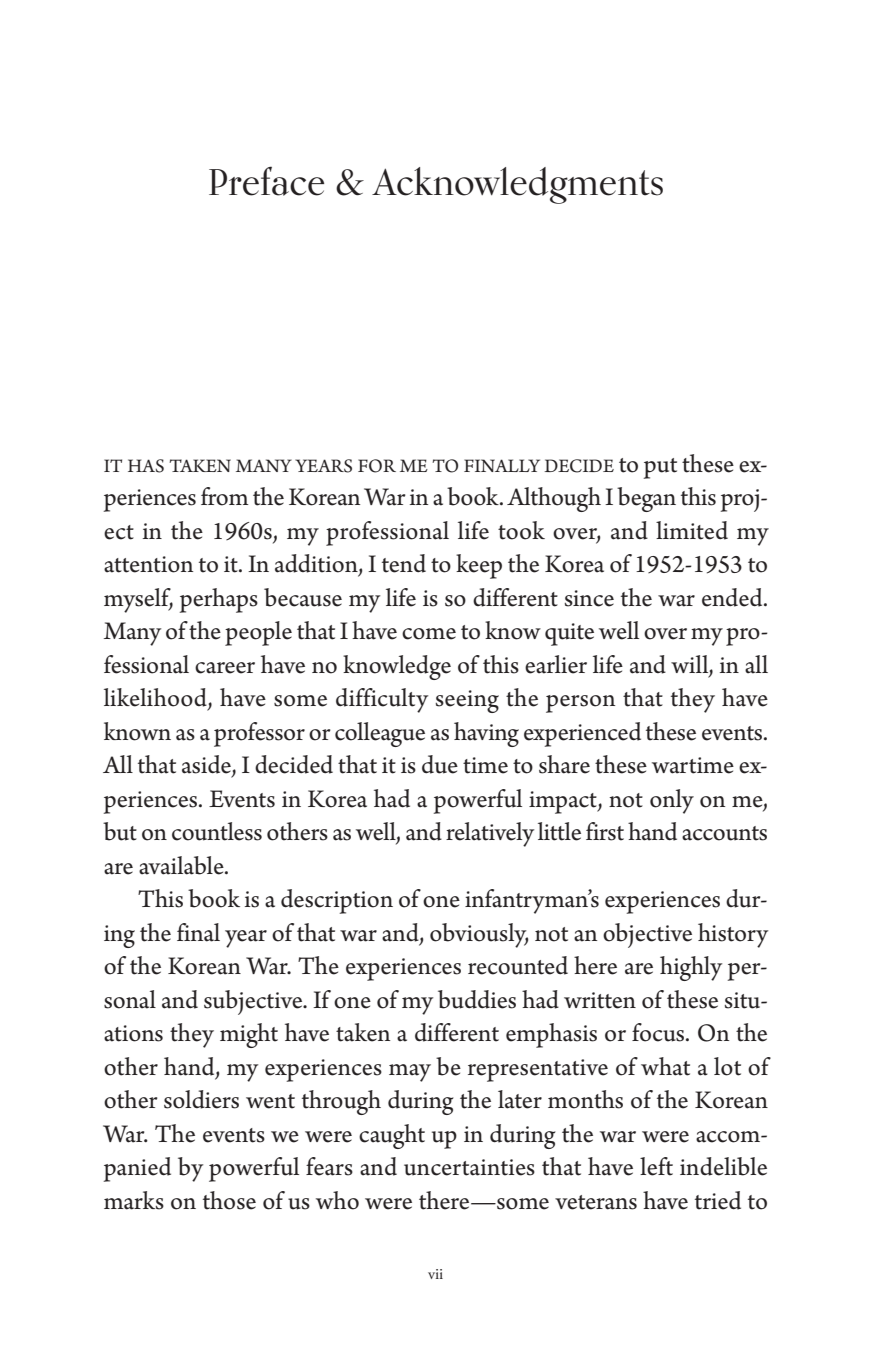  Describe the element at coordinates (660, 468) in the screenshot. I see `put` at that location.
